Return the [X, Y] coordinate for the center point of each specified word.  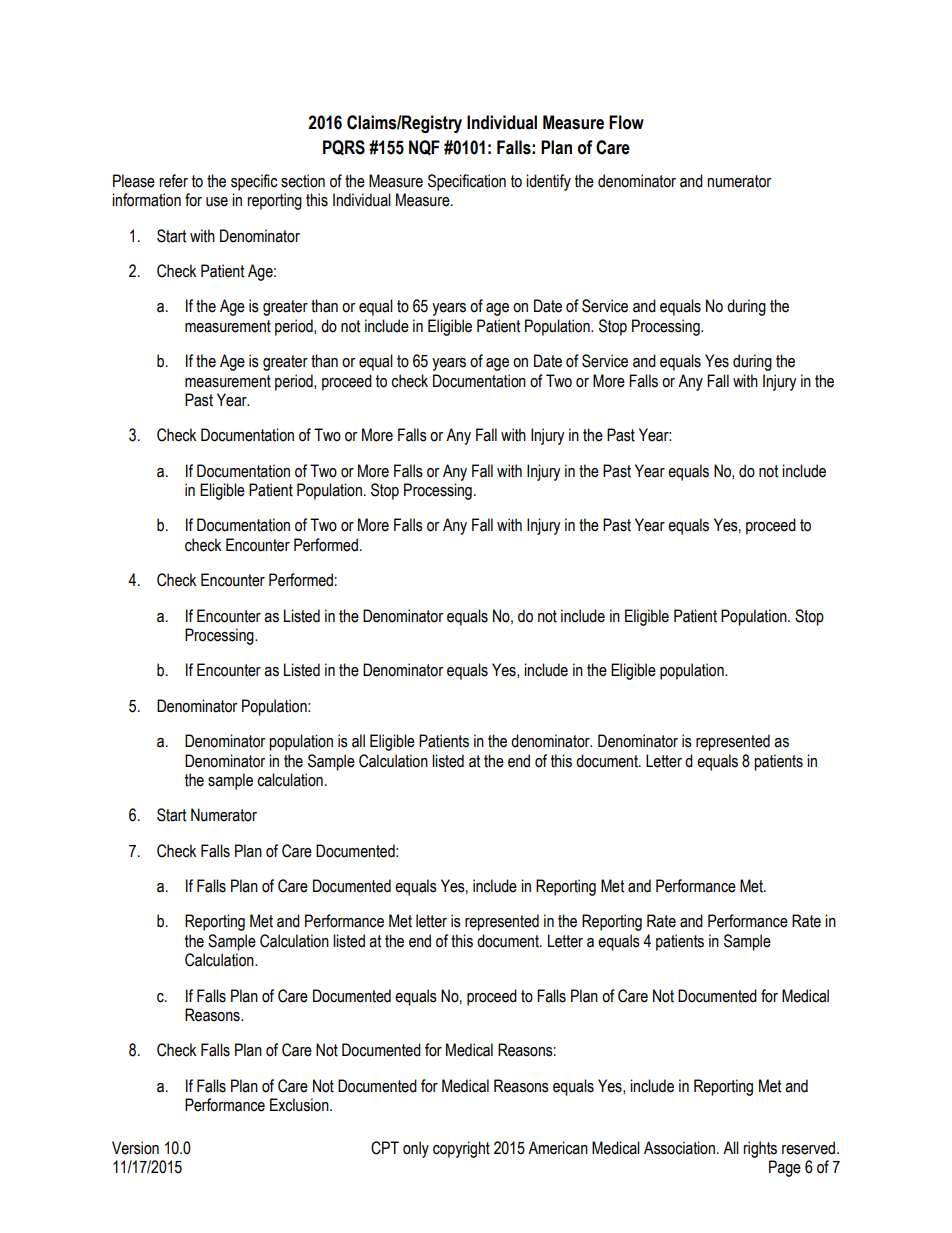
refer [173, 181]
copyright [461, 1149]
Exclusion [300, 1105]
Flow [626, 122]
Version [135, 1148]
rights [760, 1149]
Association [679, 1148]
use [217, 202]
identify [548, 182]
